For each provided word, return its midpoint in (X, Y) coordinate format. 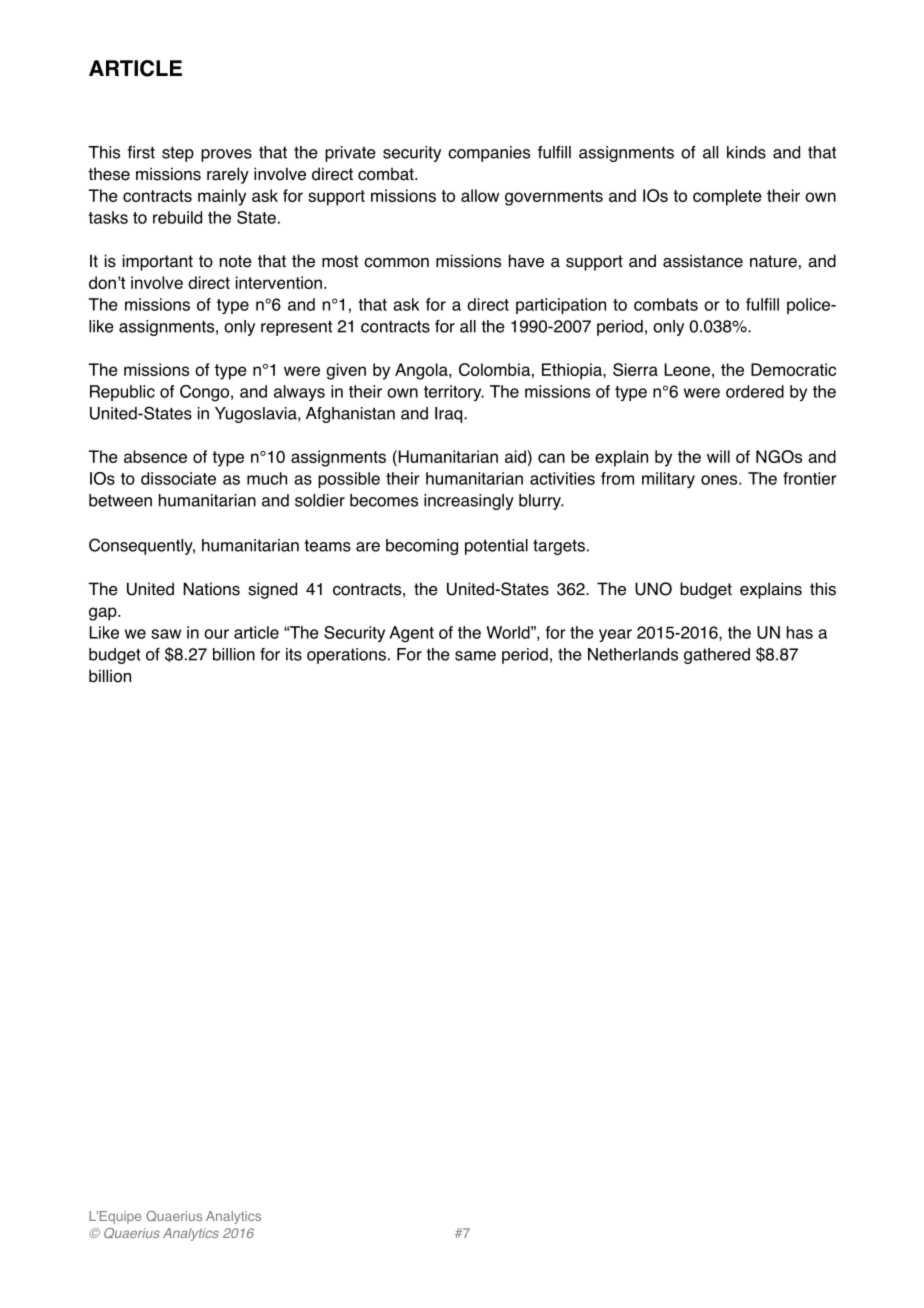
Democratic (793, 369)
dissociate (178, 478)
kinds (746, 152)
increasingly (469, 502)
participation (561, 306)
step (178, 154)
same (475, 656)
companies (489, 154)
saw (166, 634)
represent (296, 328)
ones (720, 480)
